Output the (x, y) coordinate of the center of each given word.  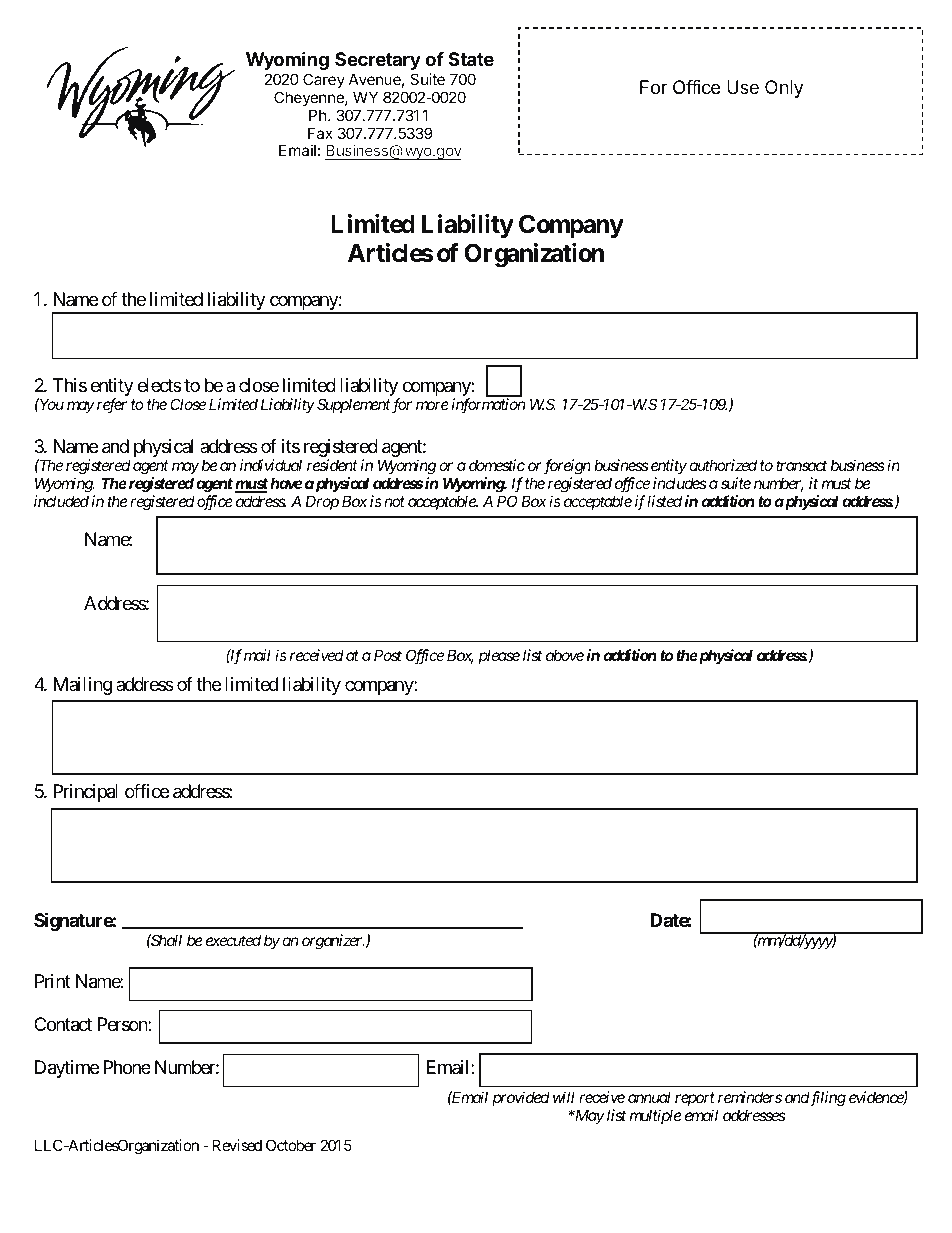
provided (521, 1098)
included (61, 501)
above (565, 655)
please (499, 656)
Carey (324, 80)
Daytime (67, 1069)
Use (743, 87)
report (695, 1099)
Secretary (378, 61)
